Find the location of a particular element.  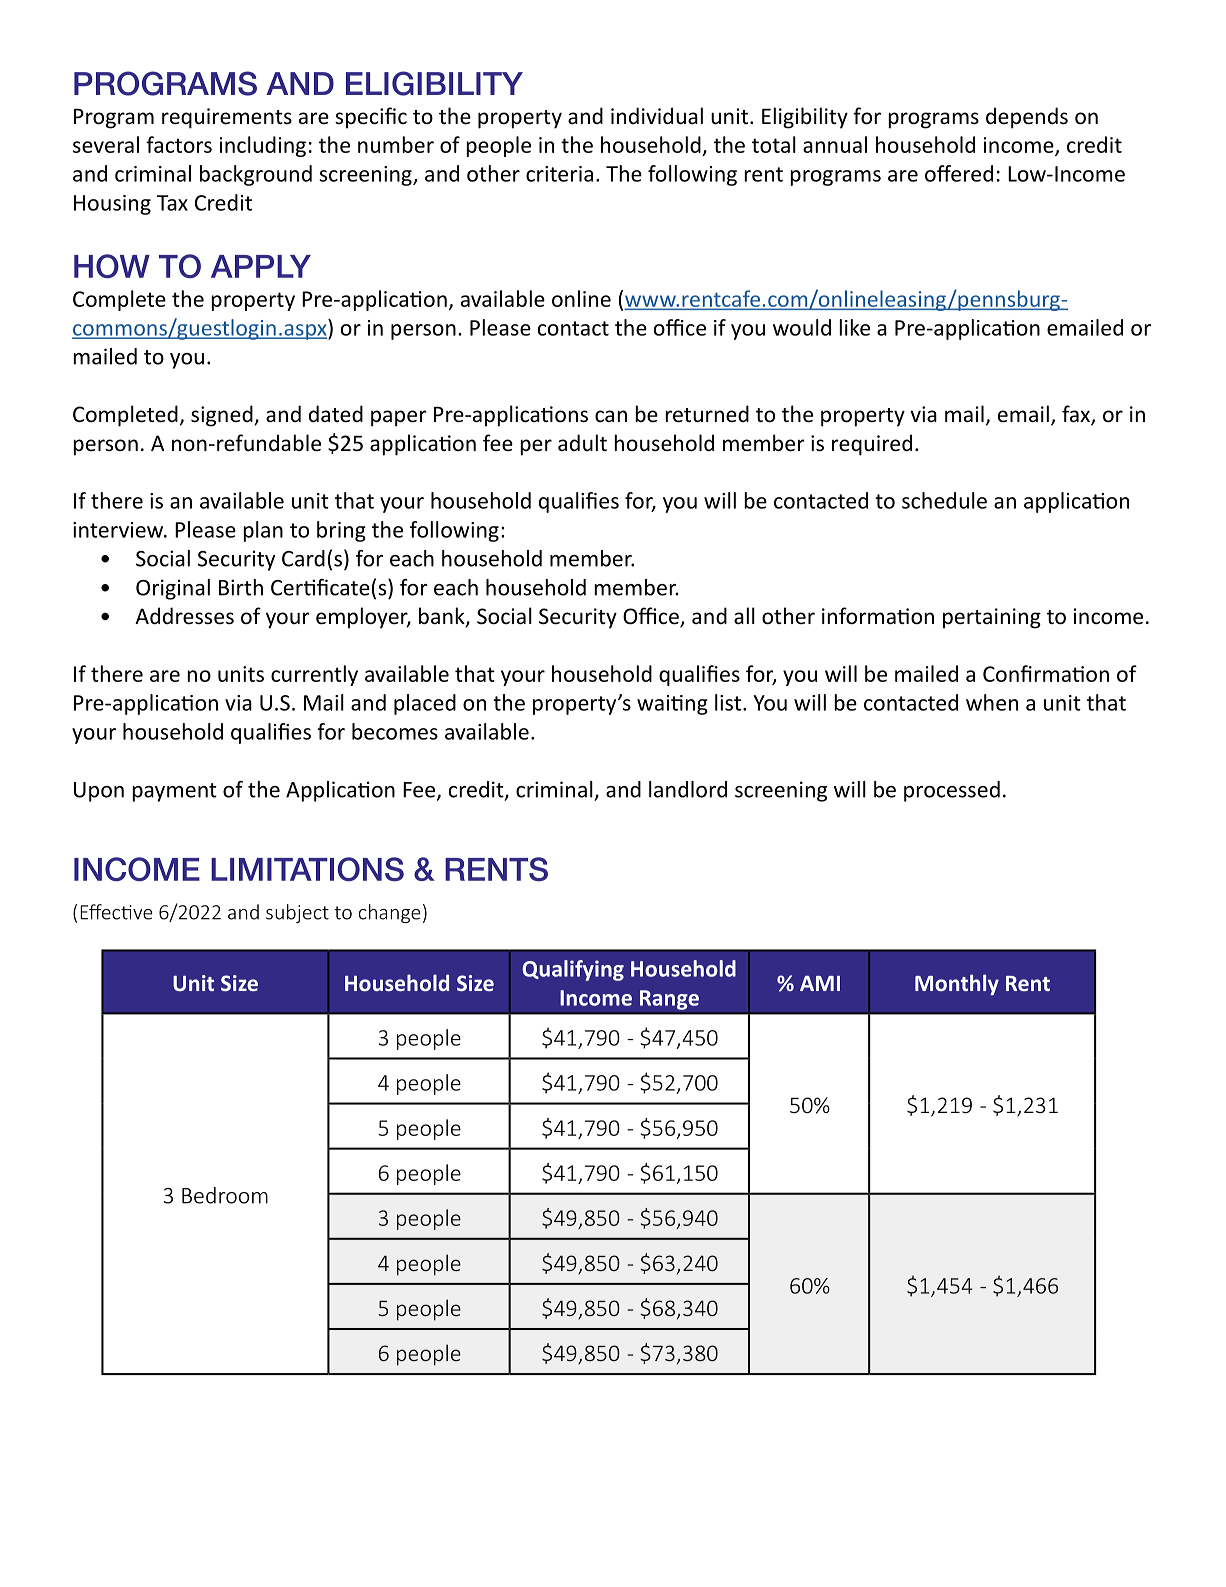

factors is located at coordinates (179, 144).
